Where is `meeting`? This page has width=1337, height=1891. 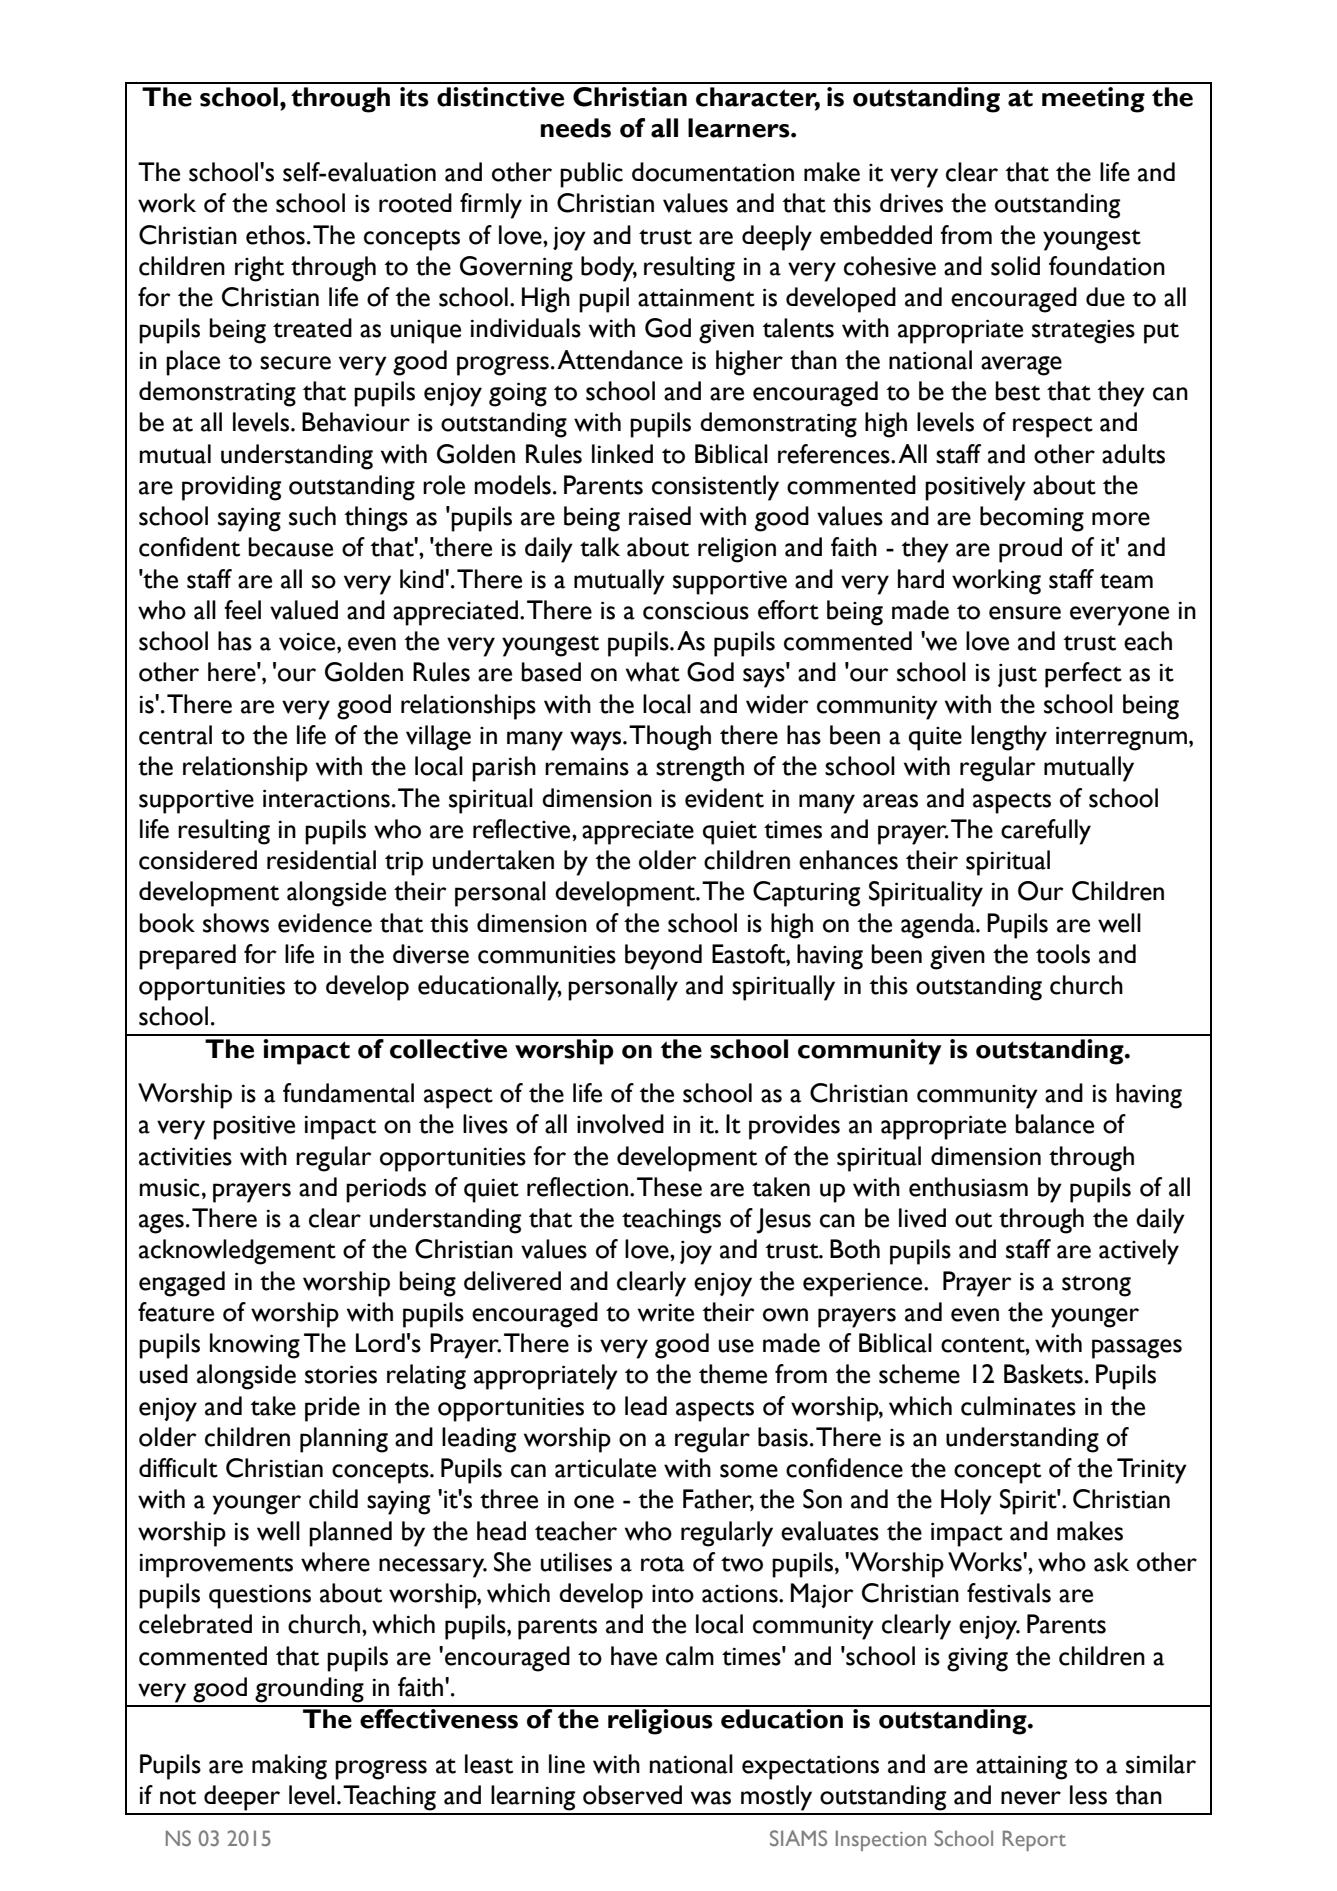 meeting is located at coordinates (1093, 100).
